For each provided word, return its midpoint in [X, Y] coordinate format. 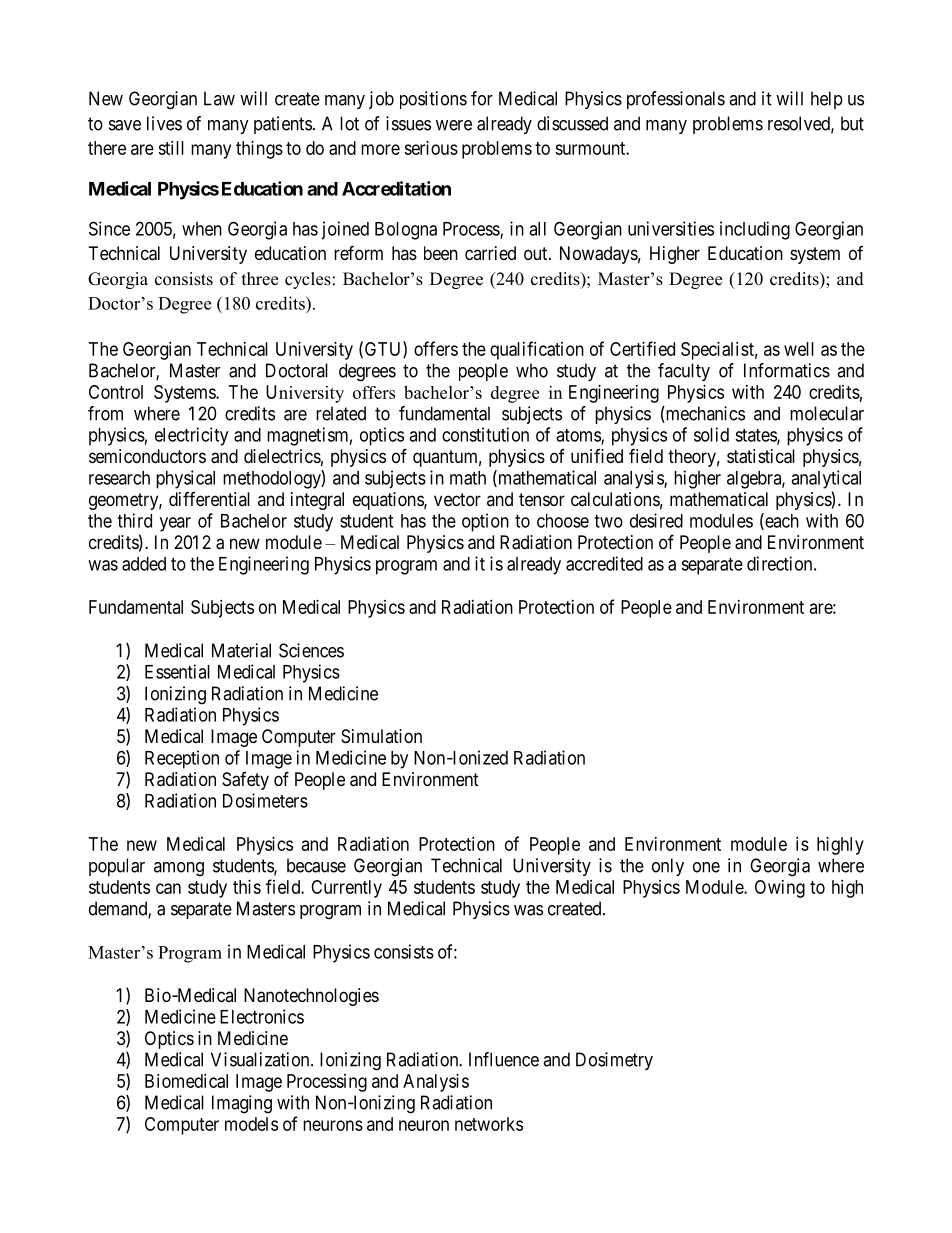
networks [489, 1124]
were [454, 125]
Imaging [242, 1104]
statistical [761, 456]
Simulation [381, 736]
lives [164, 123]
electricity [191, 436]
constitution [485, 434]
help [827, 100]
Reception [182, 759]
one [706, 867]
